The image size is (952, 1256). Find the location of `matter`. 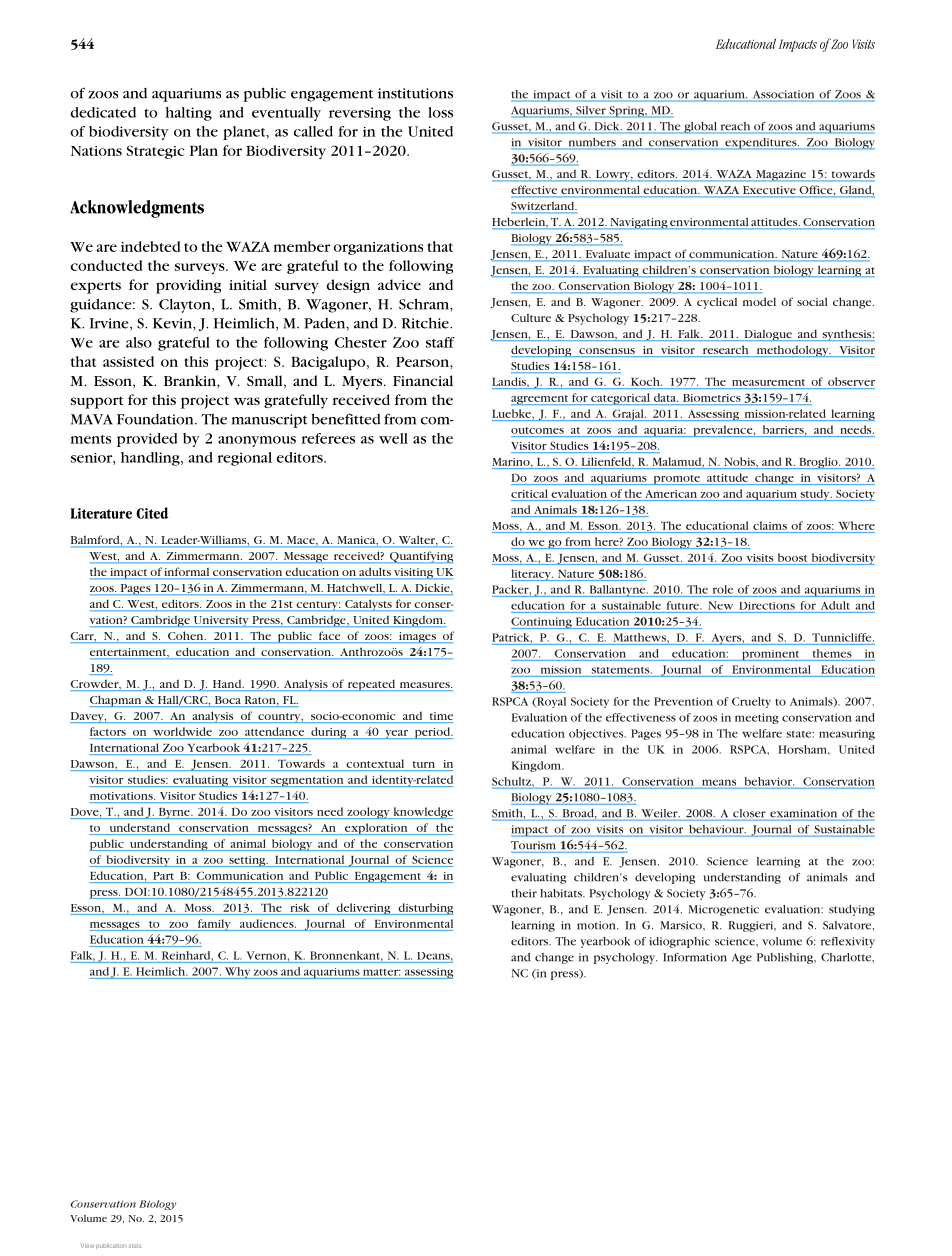

matter is located at coordinates (382, 972).
